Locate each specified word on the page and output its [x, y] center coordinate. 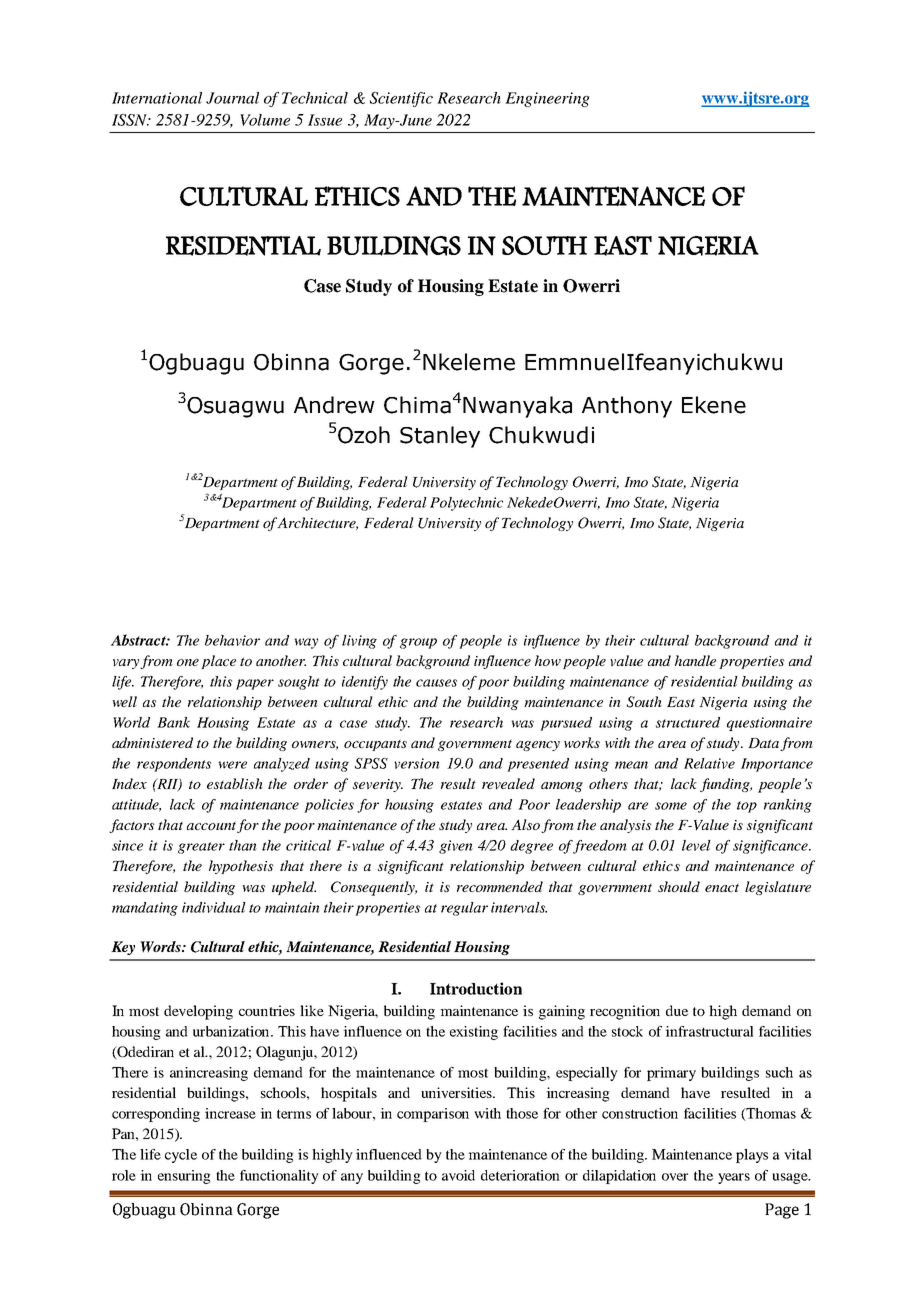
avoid [458, 1175]
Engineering [547, 99]
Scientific [401, 99]
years [734, 1178]
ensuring [184, 1177]
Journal [232, 98]
